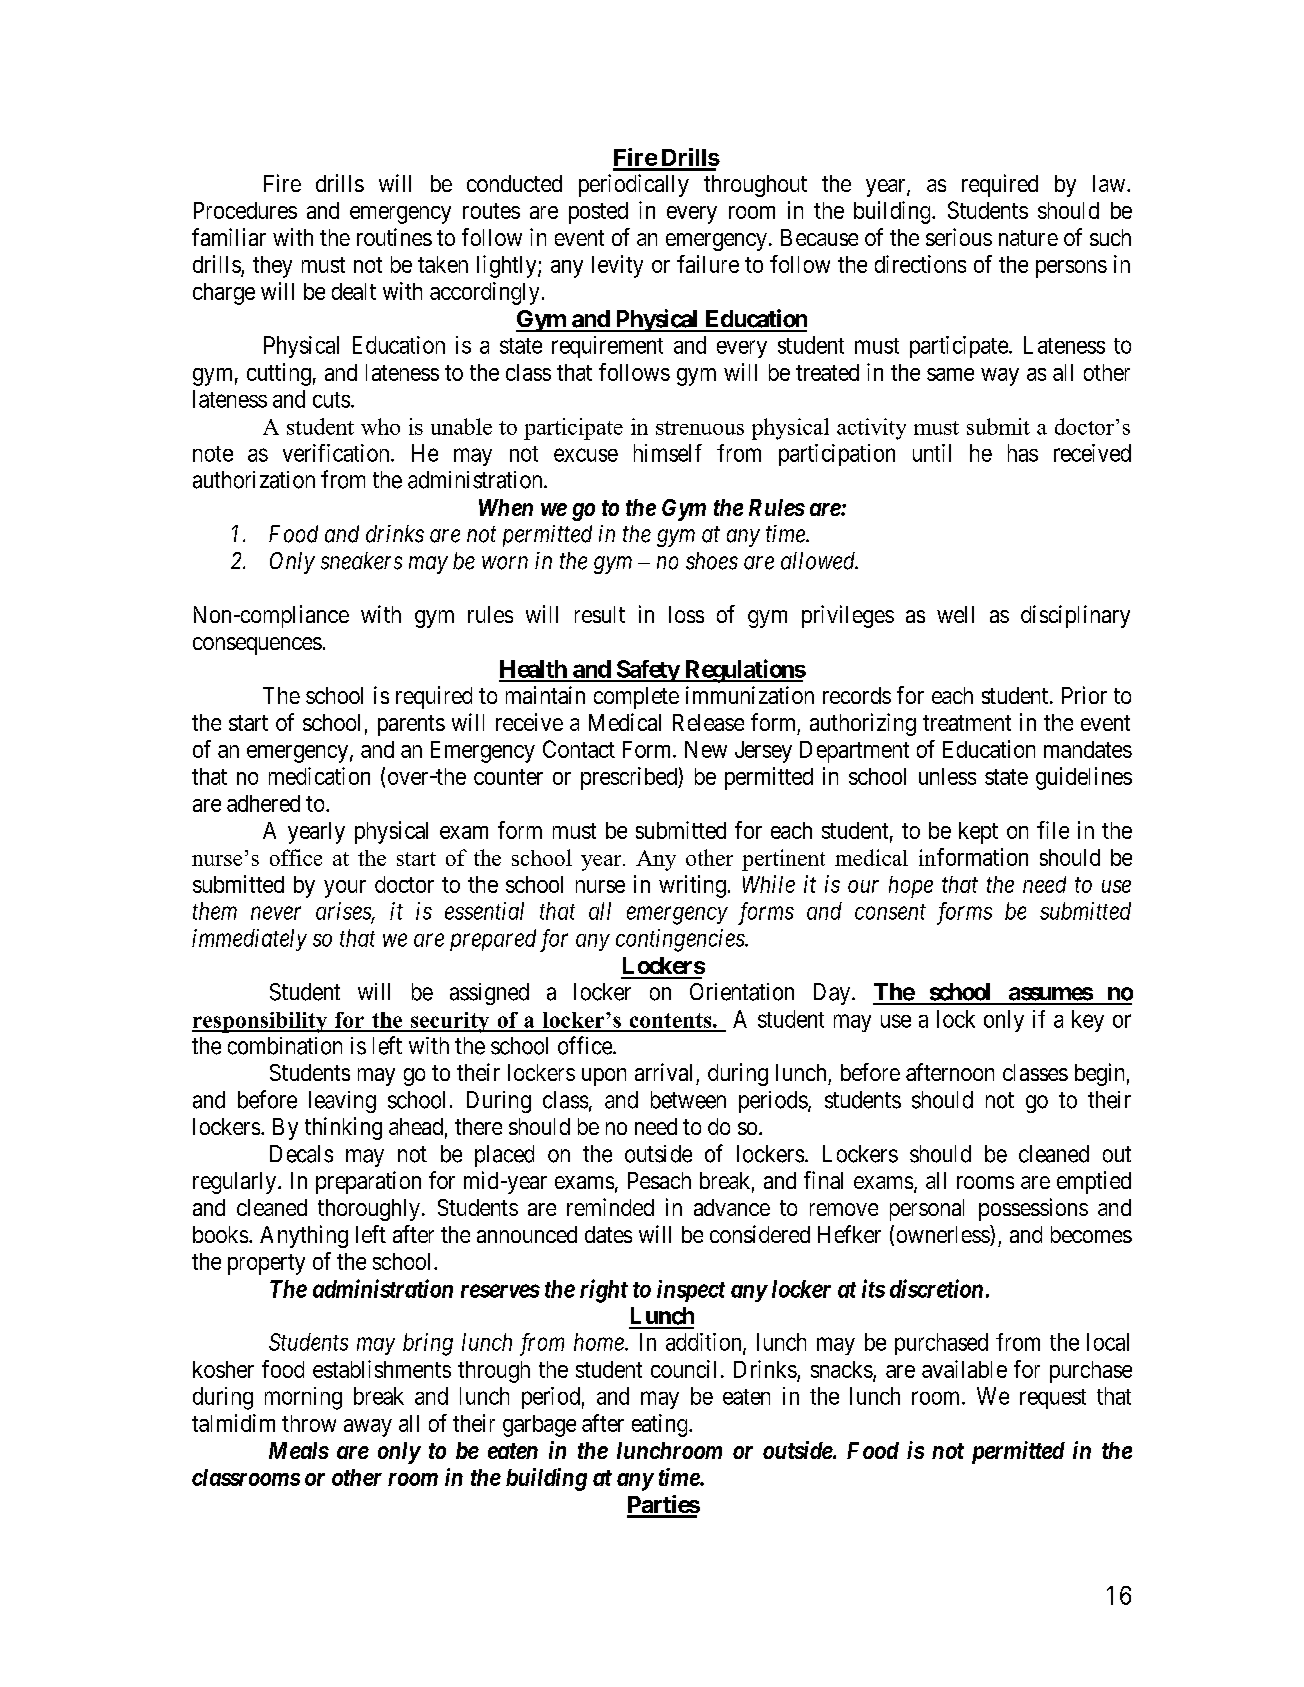  Describe the element at coordinates (706, 749) in the screenshot. I see `New` at that location.
